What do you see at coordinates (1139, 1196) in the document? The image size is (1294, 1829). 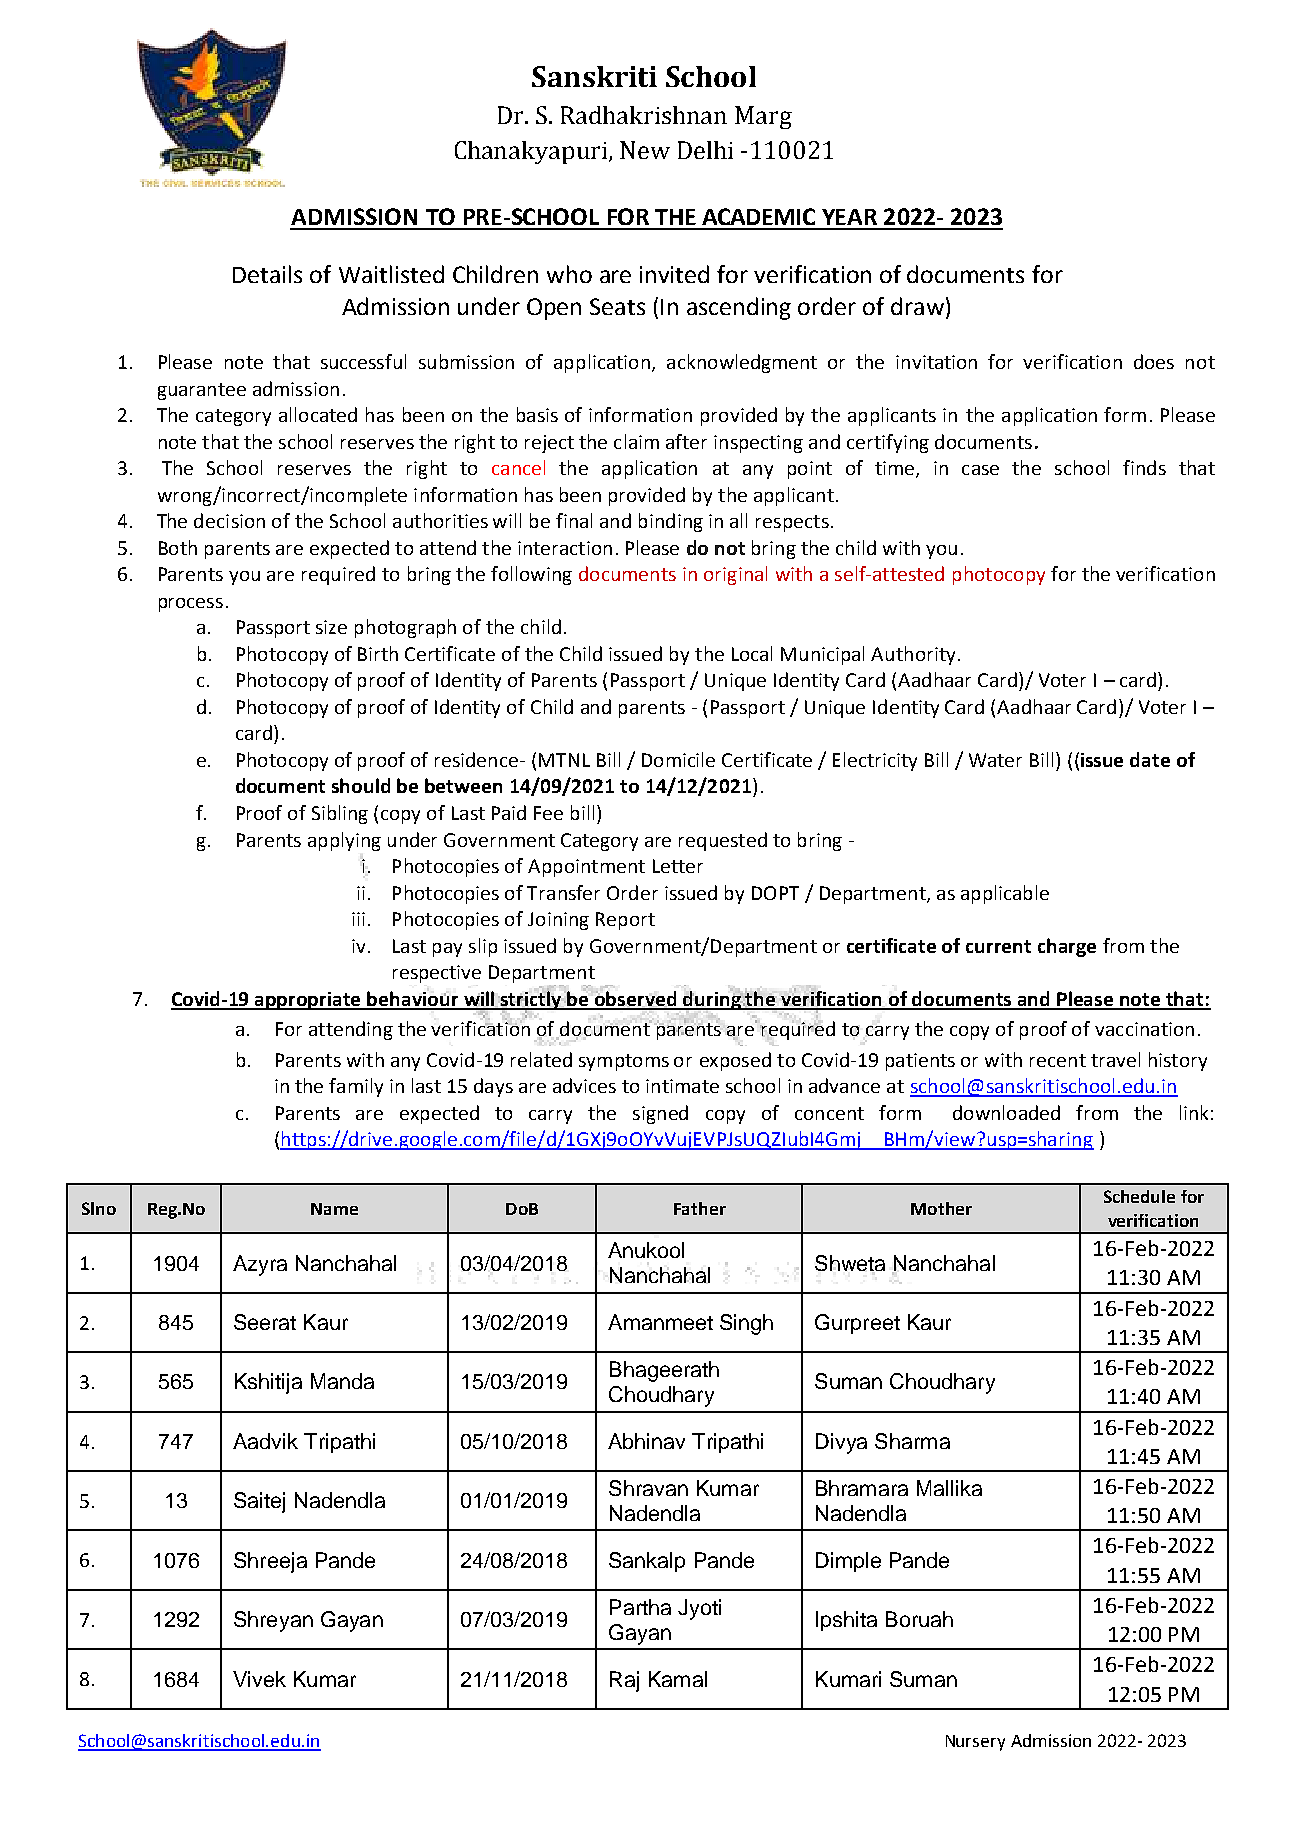 I see `Schedule` at bounding box center [1139, 1196].
